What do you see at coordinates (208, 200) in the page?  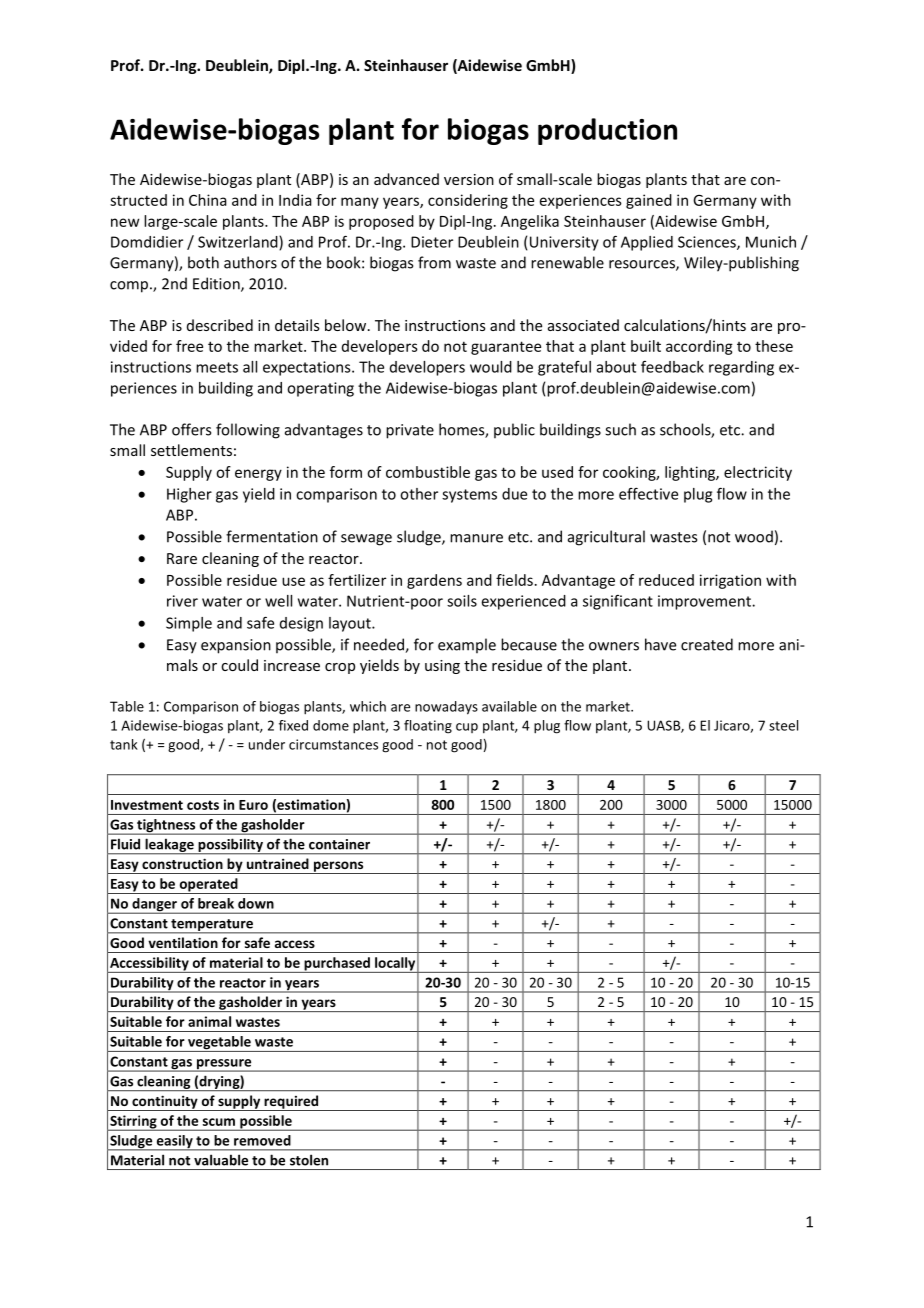 I see `China` at bounding box center [208, 200].
